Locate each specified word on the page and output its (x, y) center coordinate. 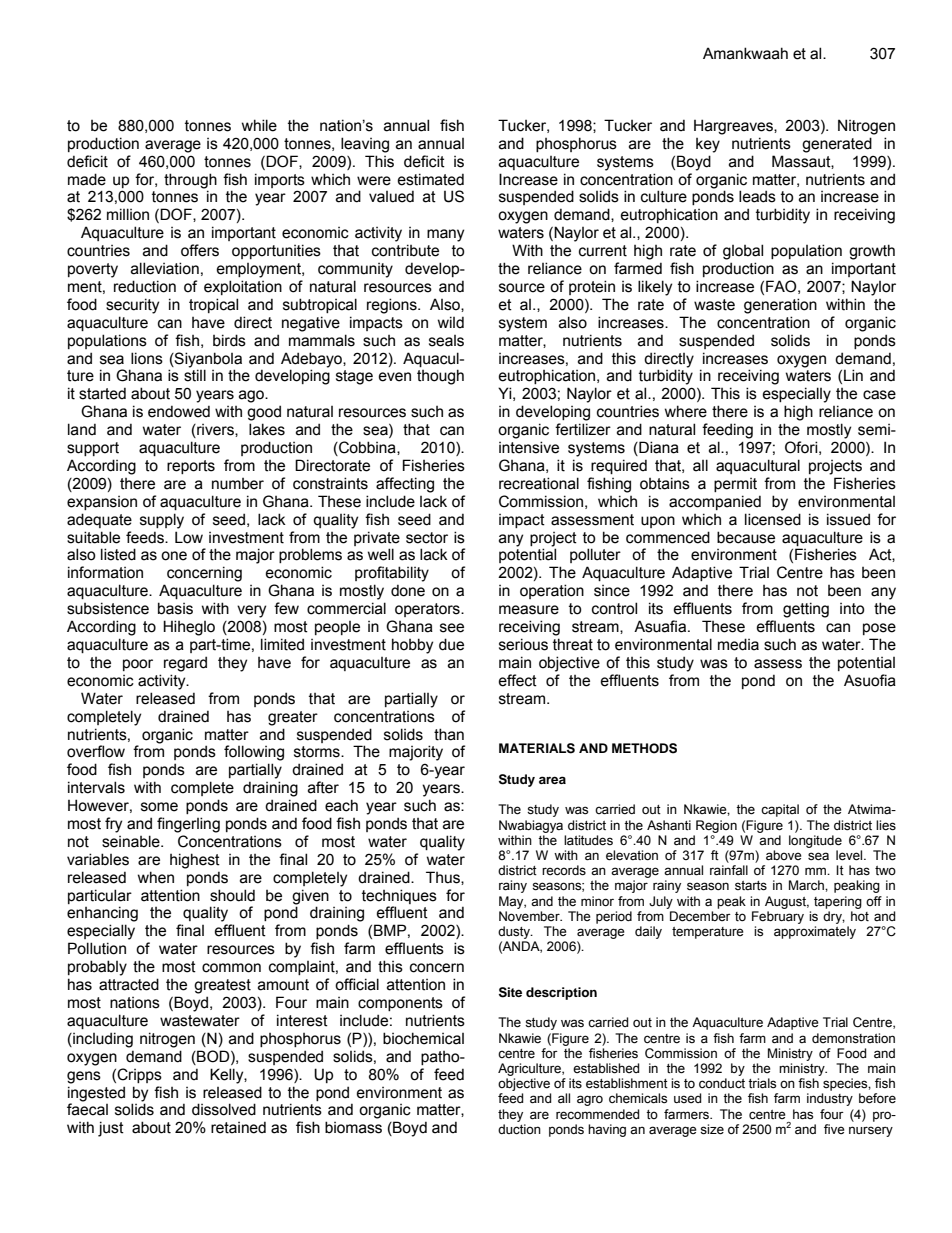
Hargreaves (734, 127)
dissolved (224, 1109)
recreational (539, 483)
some (159, 807)
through (190, 181)
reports (191, 467)
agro (590, 1100)
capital (780, 810)
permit (735, 485)
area (552, 780)
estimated (431, 179)
